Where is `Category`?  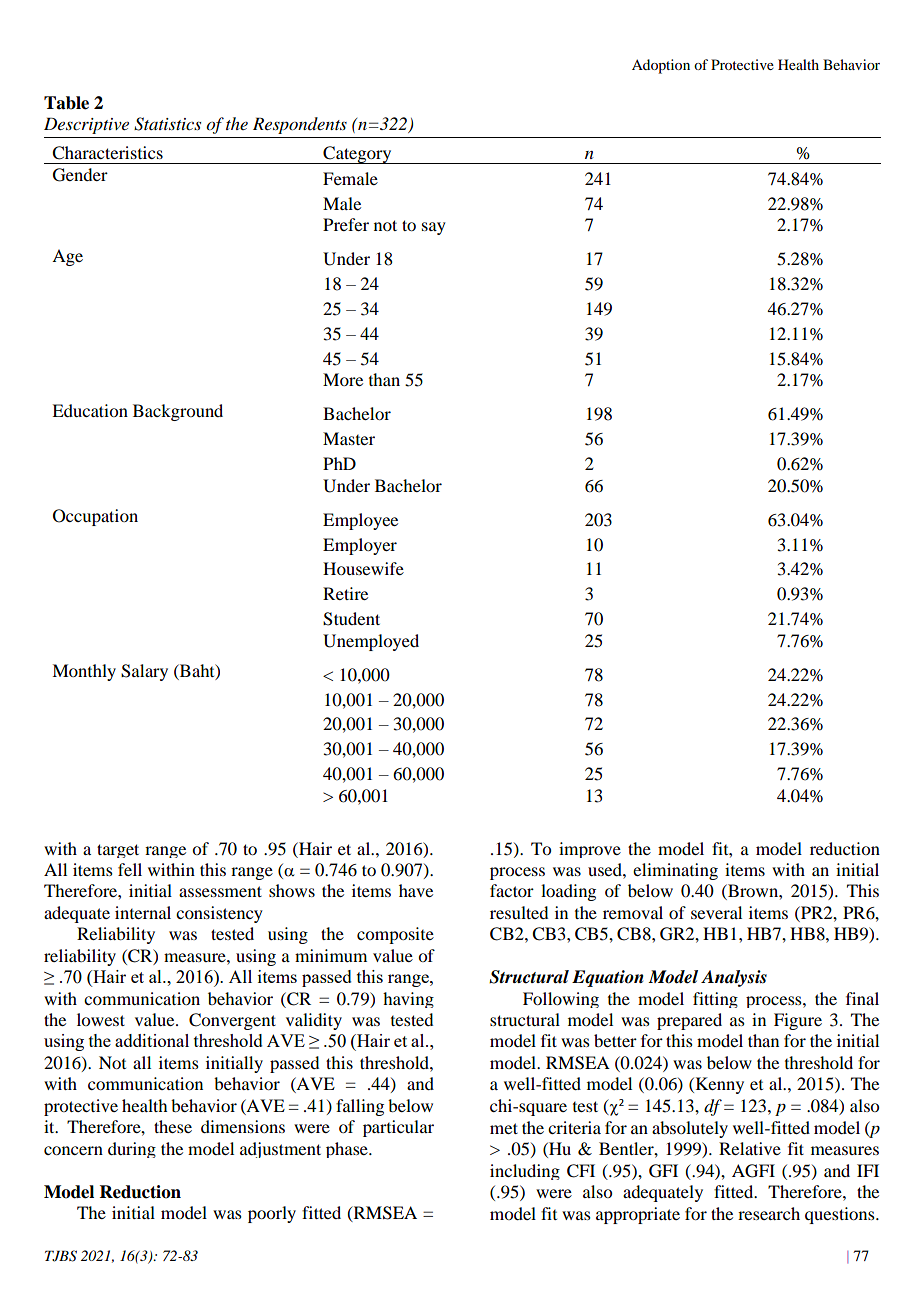
Category is located at coordinates (357, 155).
